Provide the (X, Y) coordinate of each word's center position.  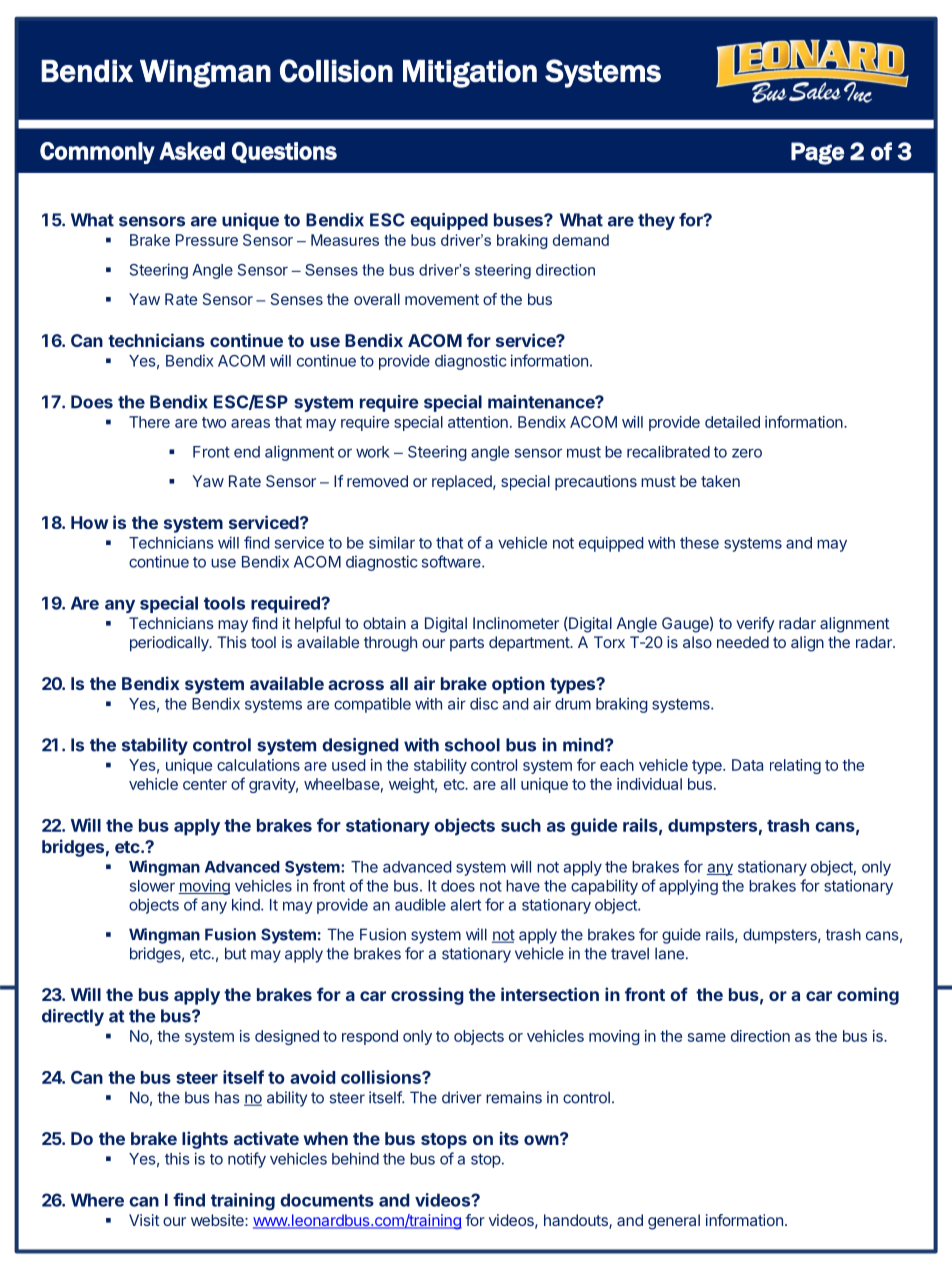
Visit (144, 1220)
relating (795, 766)
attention (478, 422)
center (205, 784)
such (521, 825)
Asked (192, 151)
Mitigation (470, 74)
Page (817, 153)
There (149, 422)
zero (747, 453)
